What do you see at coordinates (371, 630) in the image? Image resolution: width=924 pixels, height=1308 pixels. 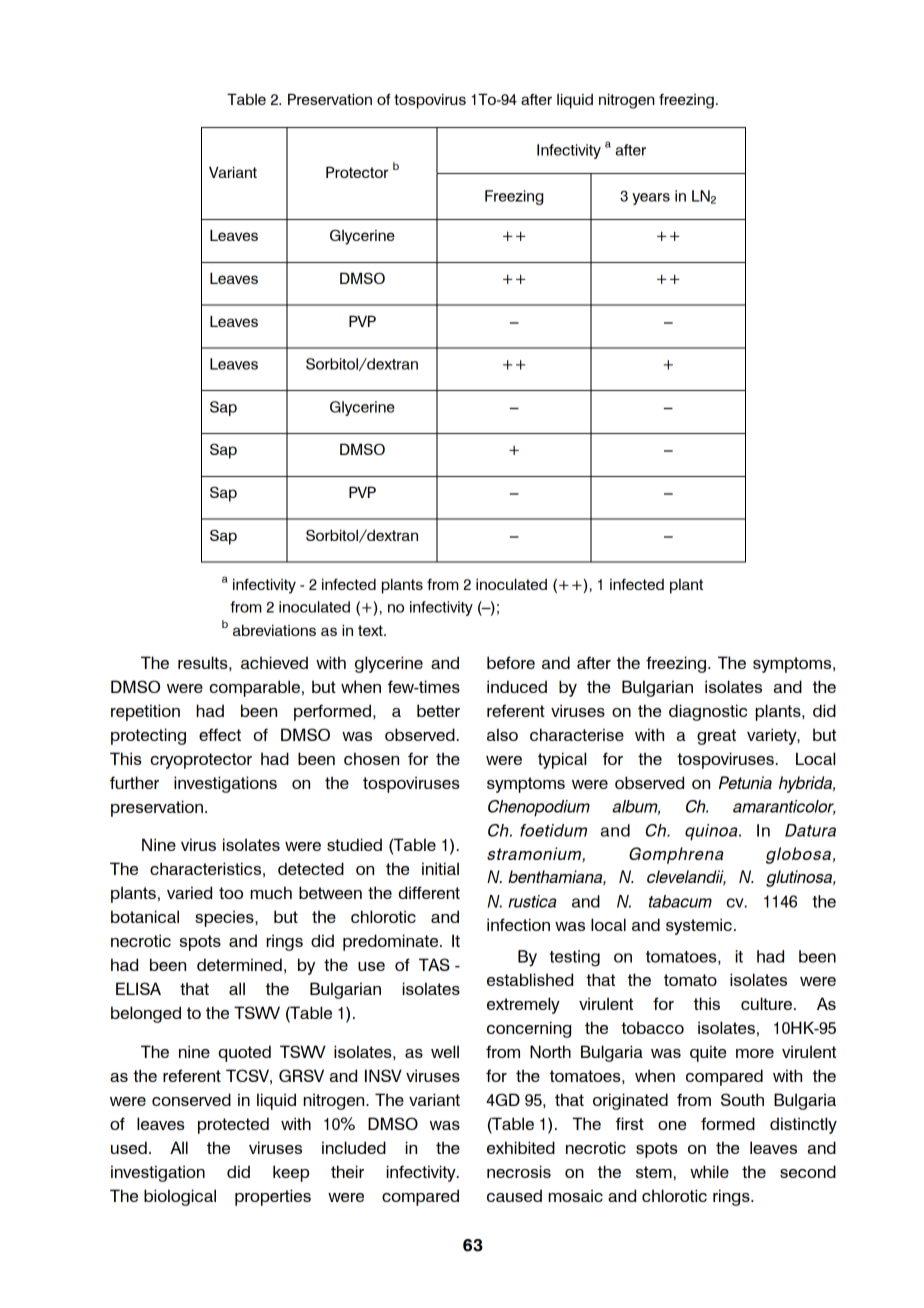 I see `text` at bounding box center [371, 630].
